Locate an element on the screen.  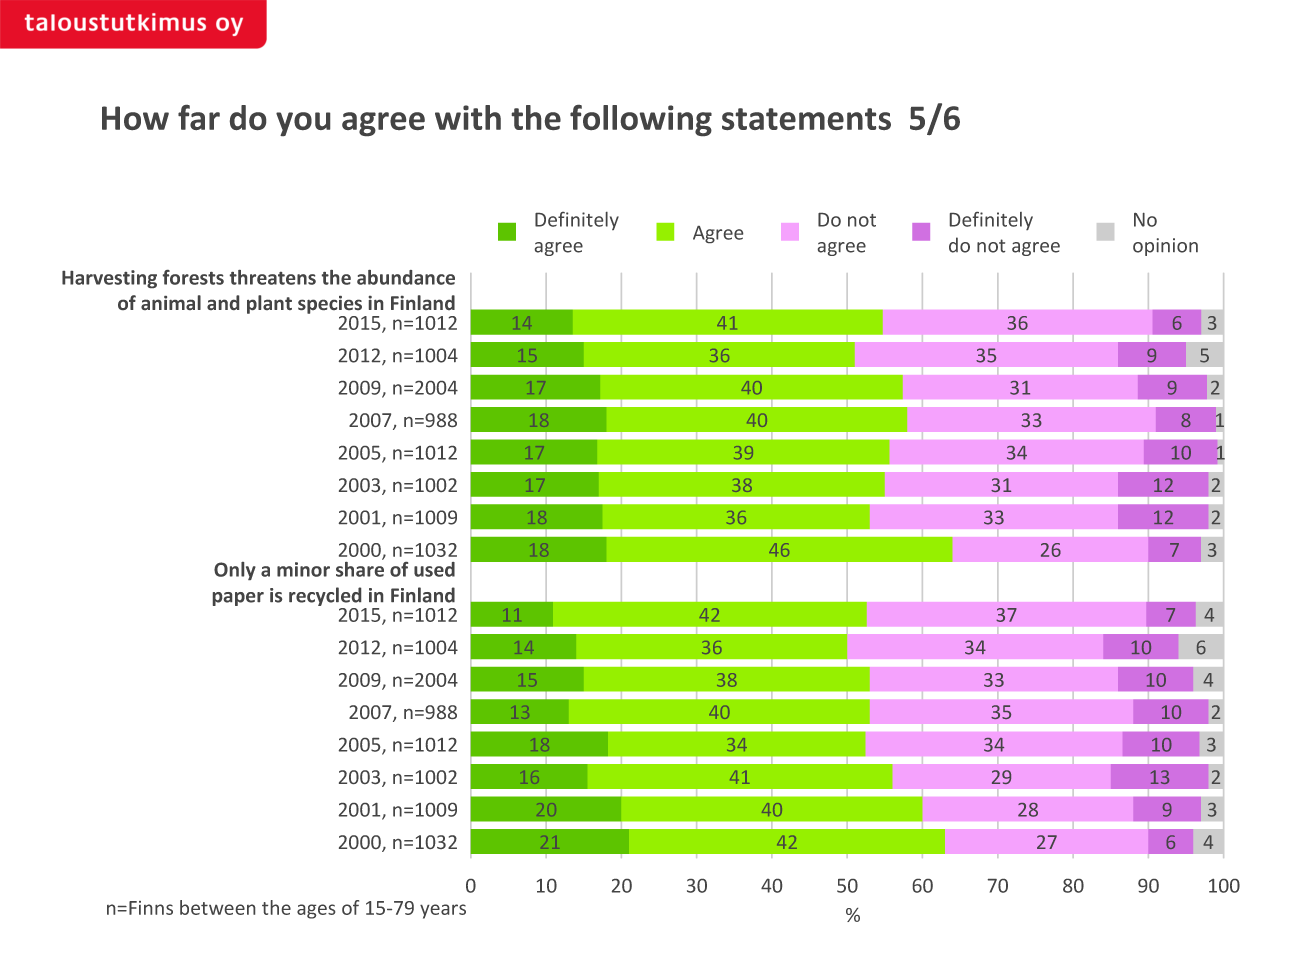
used is located at coordinates (434, 569).
